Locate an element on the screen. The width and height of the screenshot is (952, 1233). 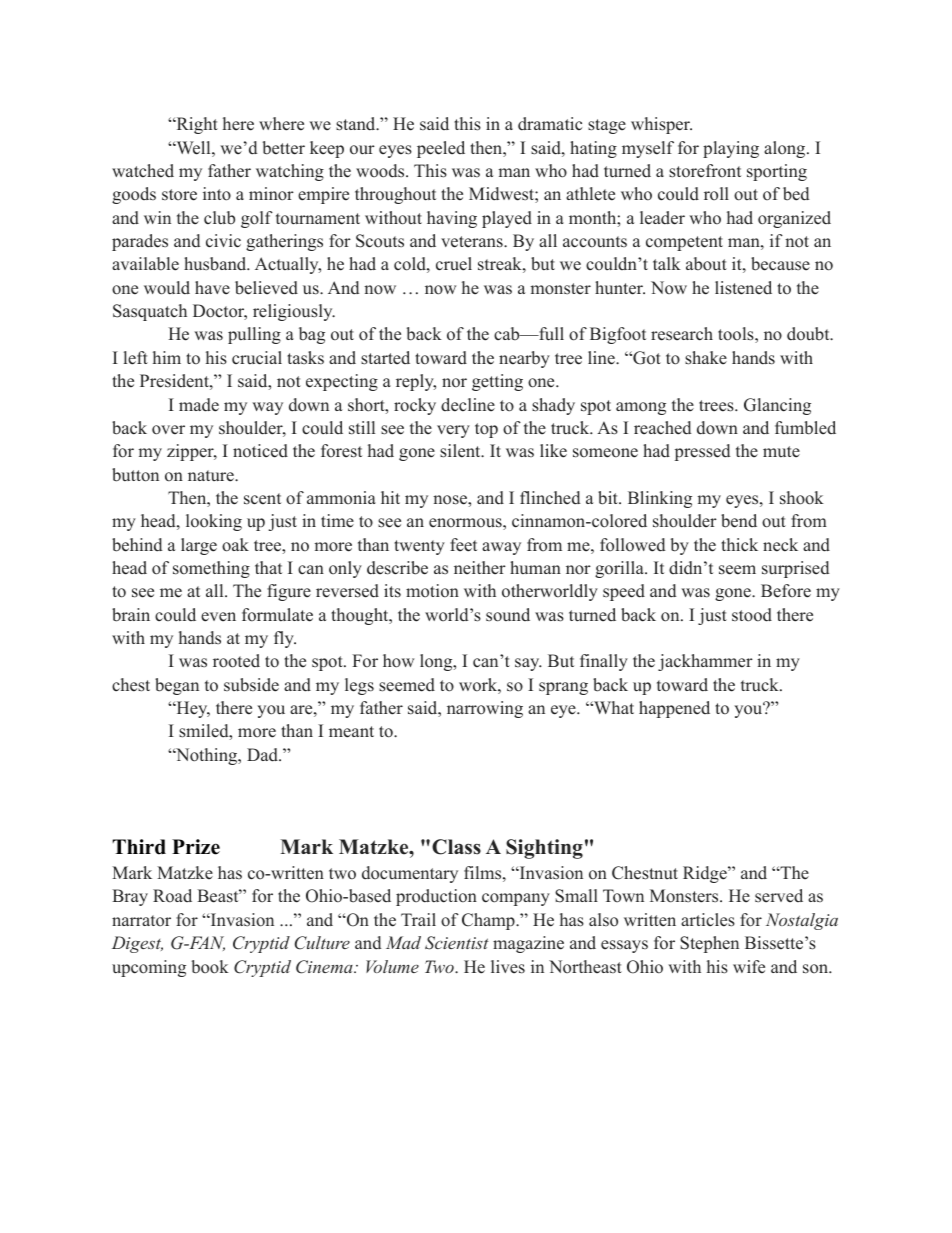
feet is located at coordinates (463, 545).
